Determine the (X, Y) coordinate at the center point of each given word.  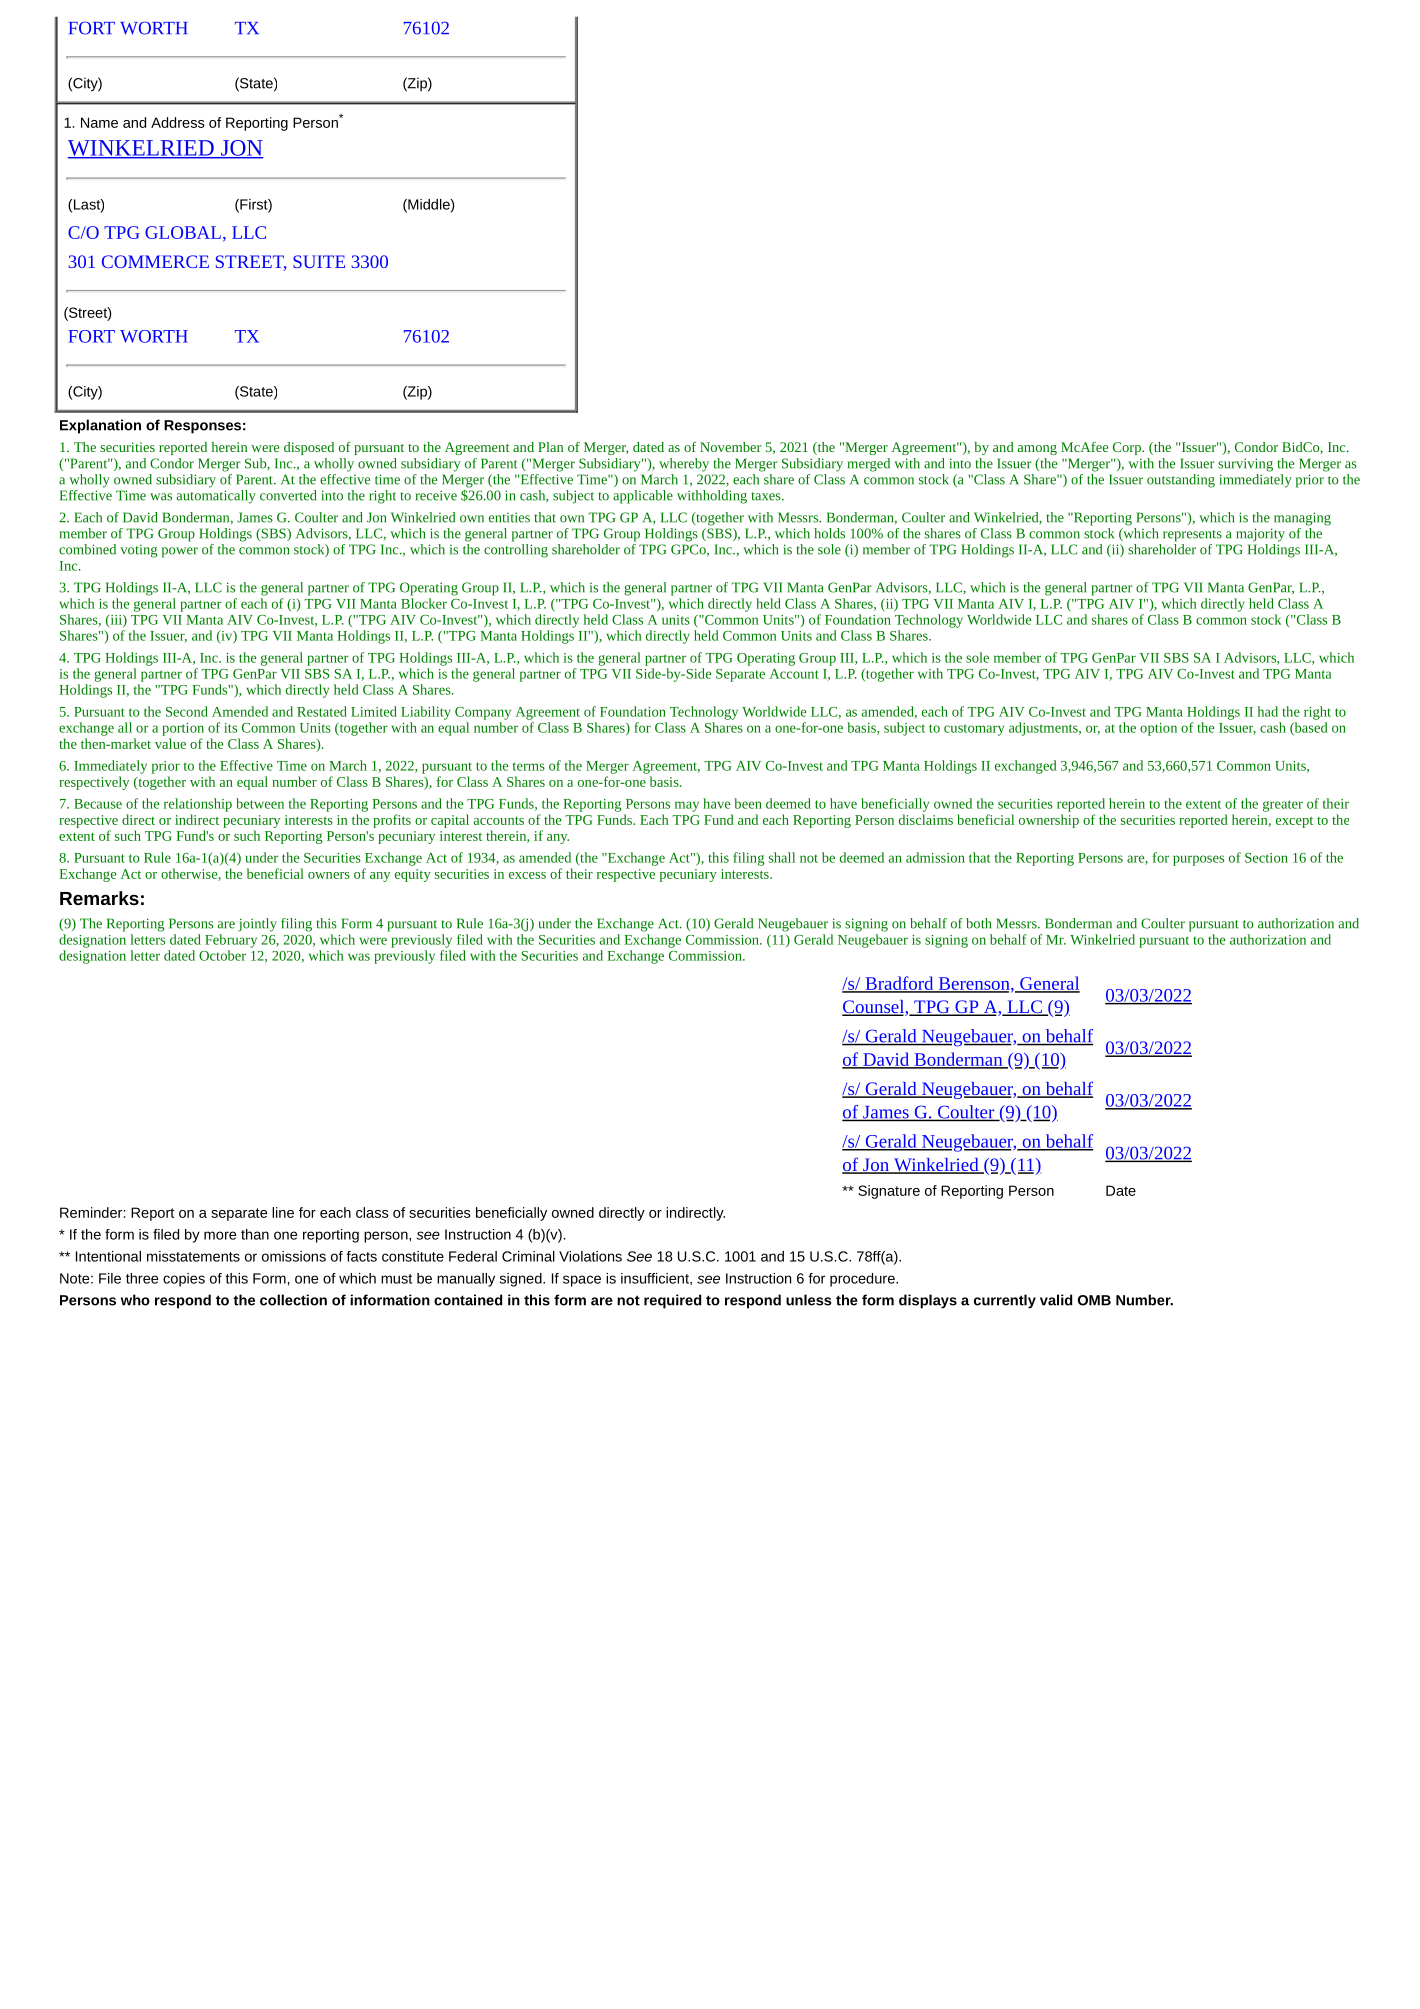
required (672, 1301)
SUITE (319, 261)
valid (1056, 1300)
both (978, 923)
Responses (202, 427)
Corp (1128, 448)
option (1158, 729)
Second (187, 711)
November (730, 447)
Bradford (899, 984)
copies (184, 1280)
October (222, 955)
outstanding (1181, 481)
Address (178, 122)
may (687, 806)
